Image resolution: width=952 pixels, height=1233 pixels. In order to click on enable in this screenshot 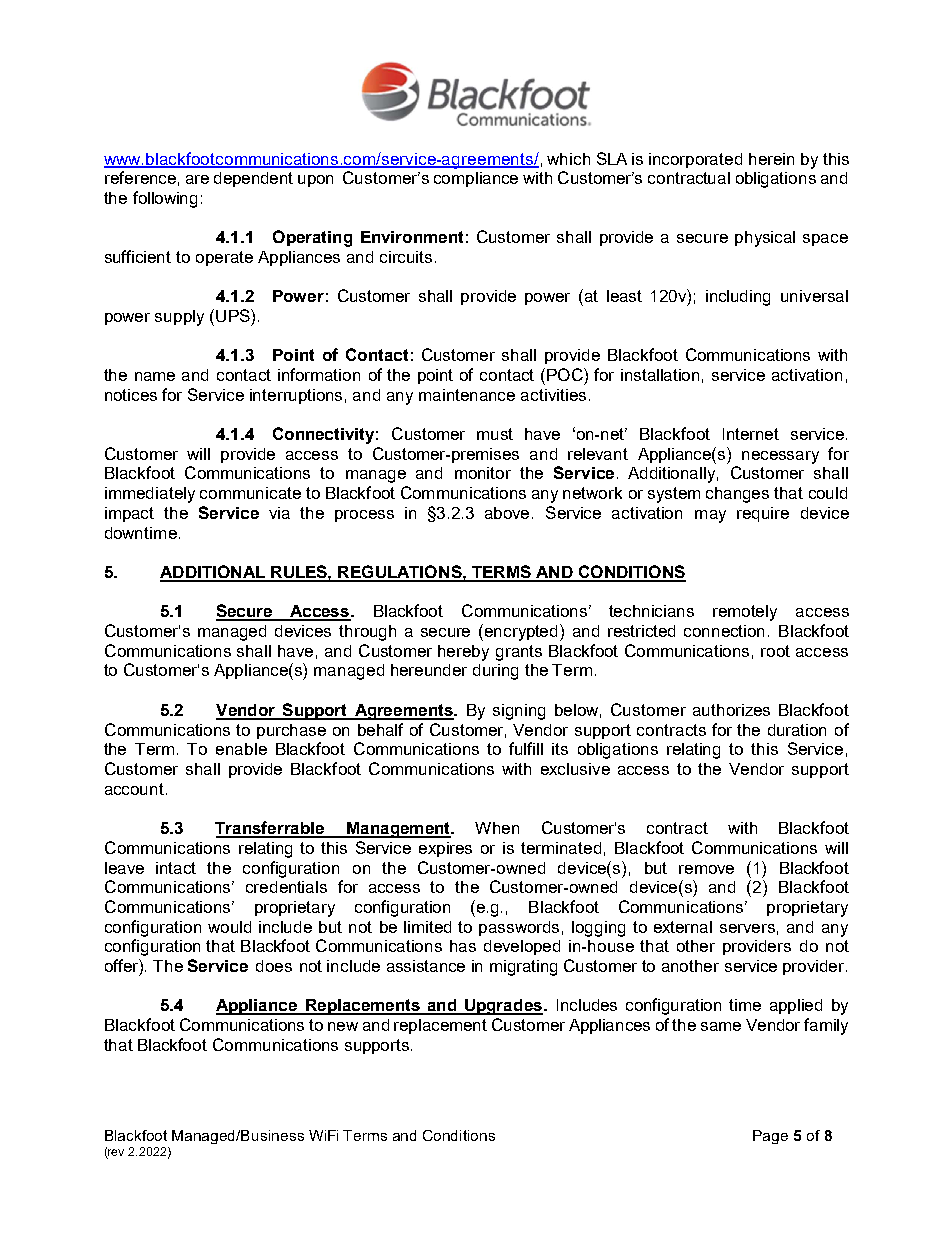, I will do `click(241, 749)`.
